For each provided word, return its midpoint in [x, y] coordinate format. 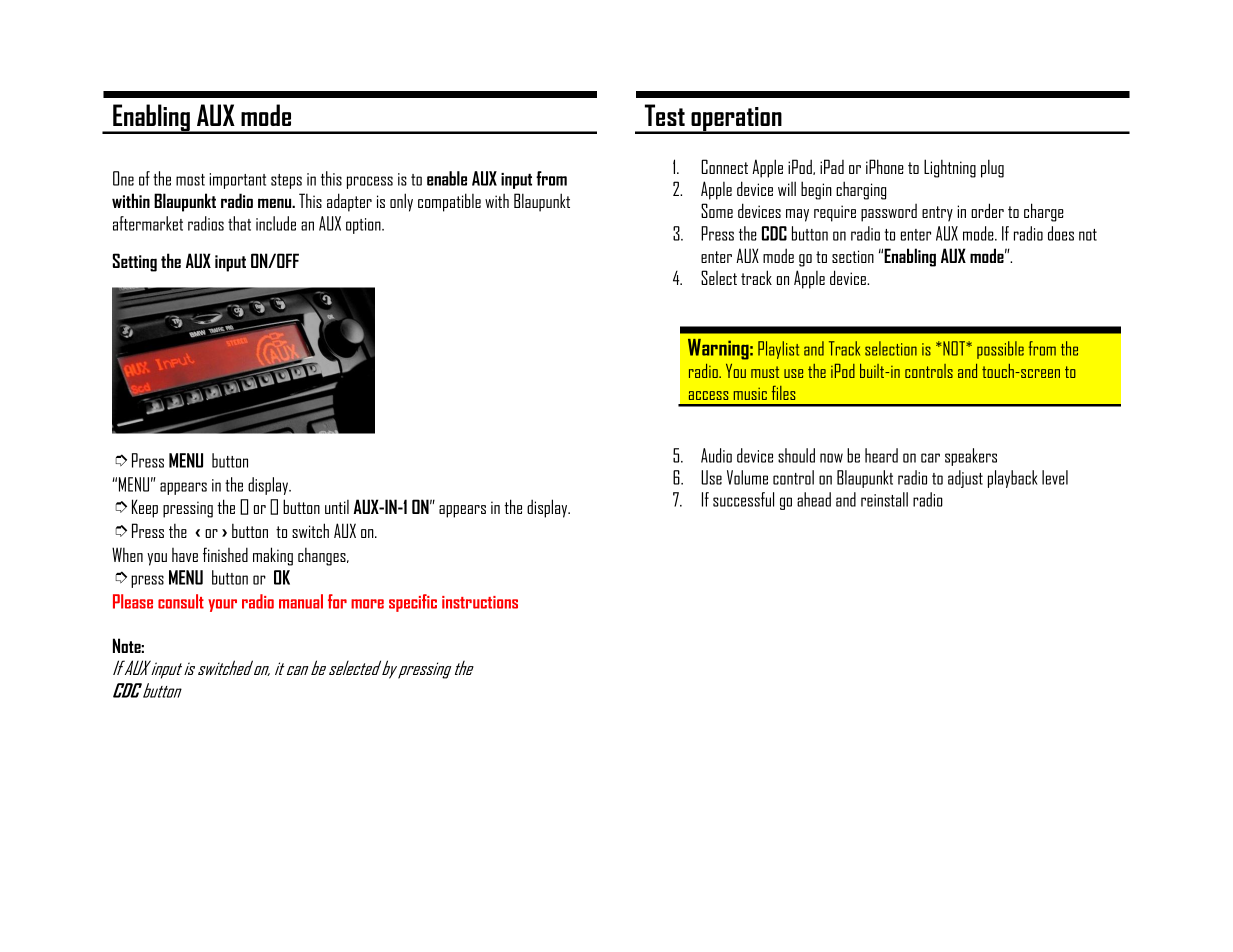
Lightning [950, 168]
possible [1000, 350]
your [222, 605]
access [708, 395]
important [238, 181]
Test [665, 115]
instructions [480, 602]
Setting [135, 262]
